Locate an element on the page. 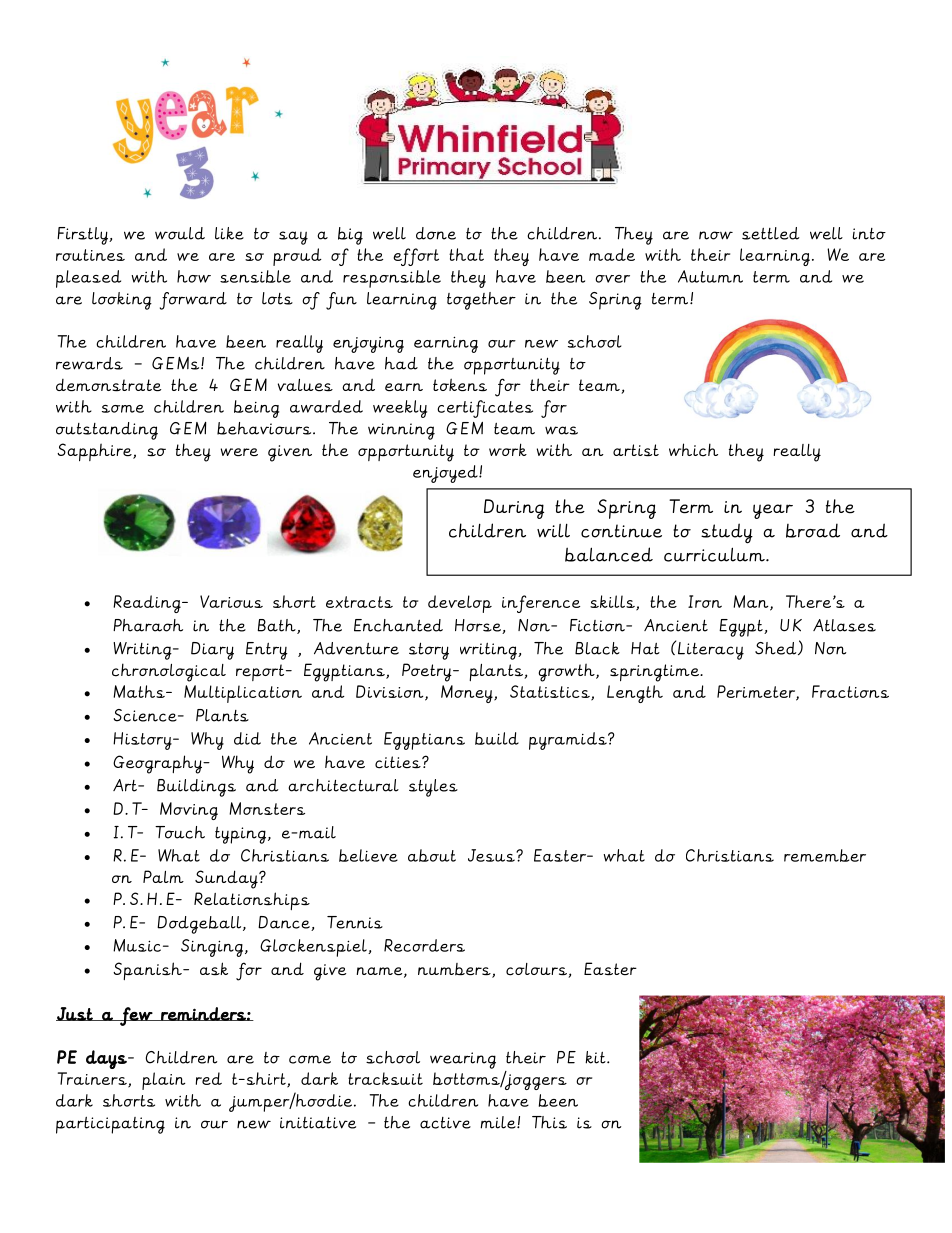  kit is located at coordinates (596, 1057).
